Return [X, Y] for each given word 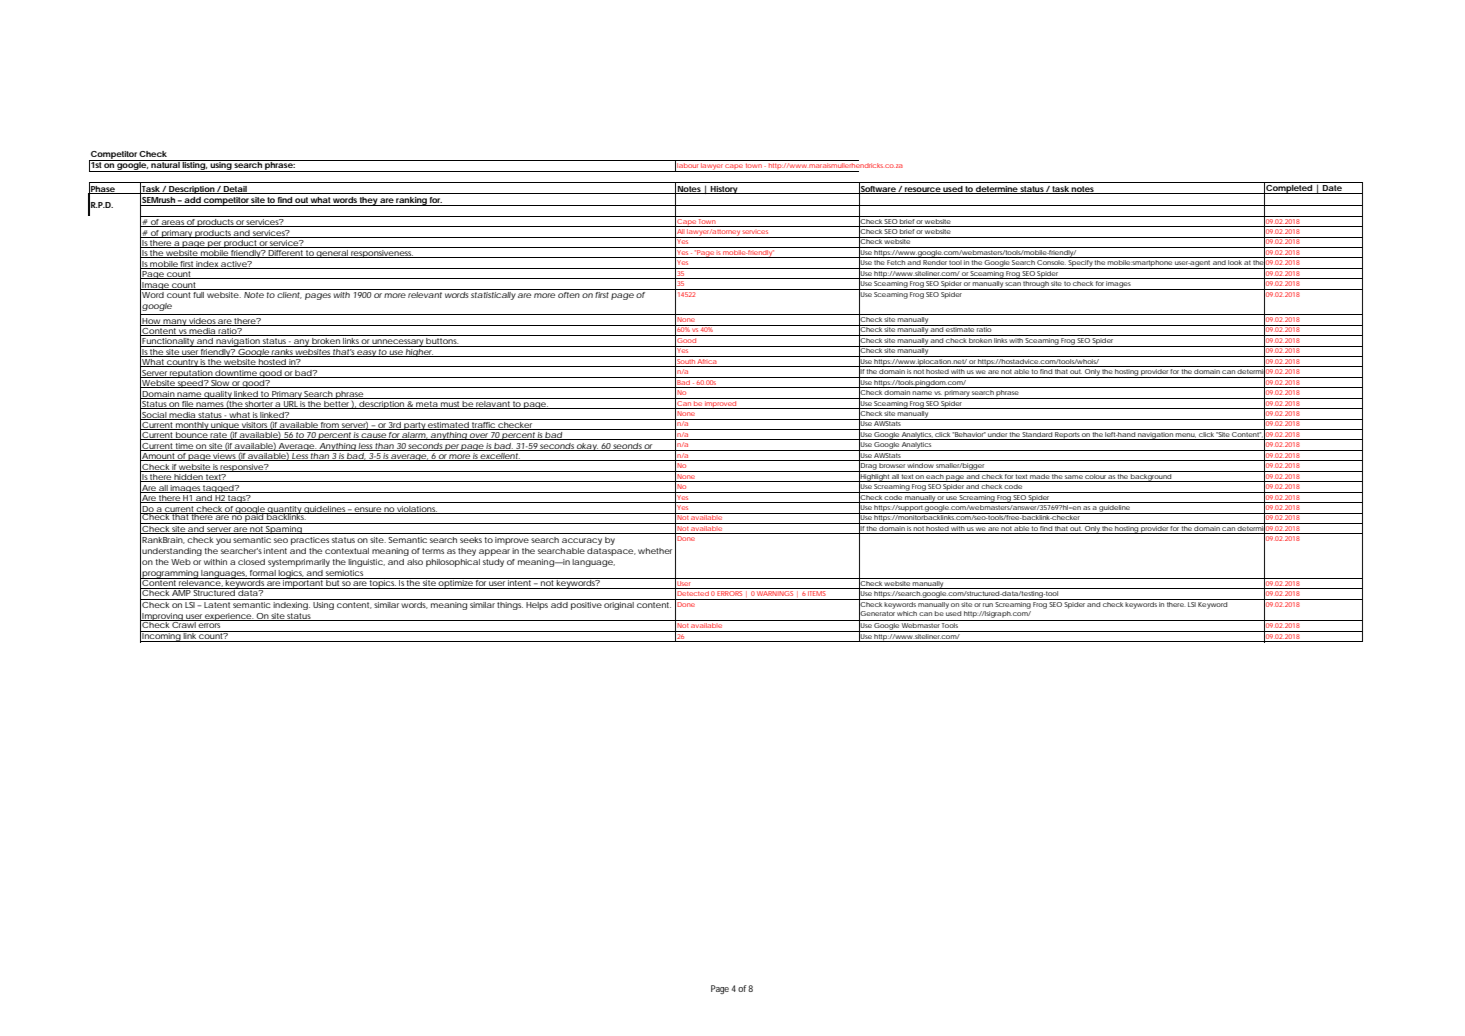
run [988, 605]
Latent [217, 605]
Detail [235, 190]
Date [1332, 186]
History [724, 190]
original [619, 606]
